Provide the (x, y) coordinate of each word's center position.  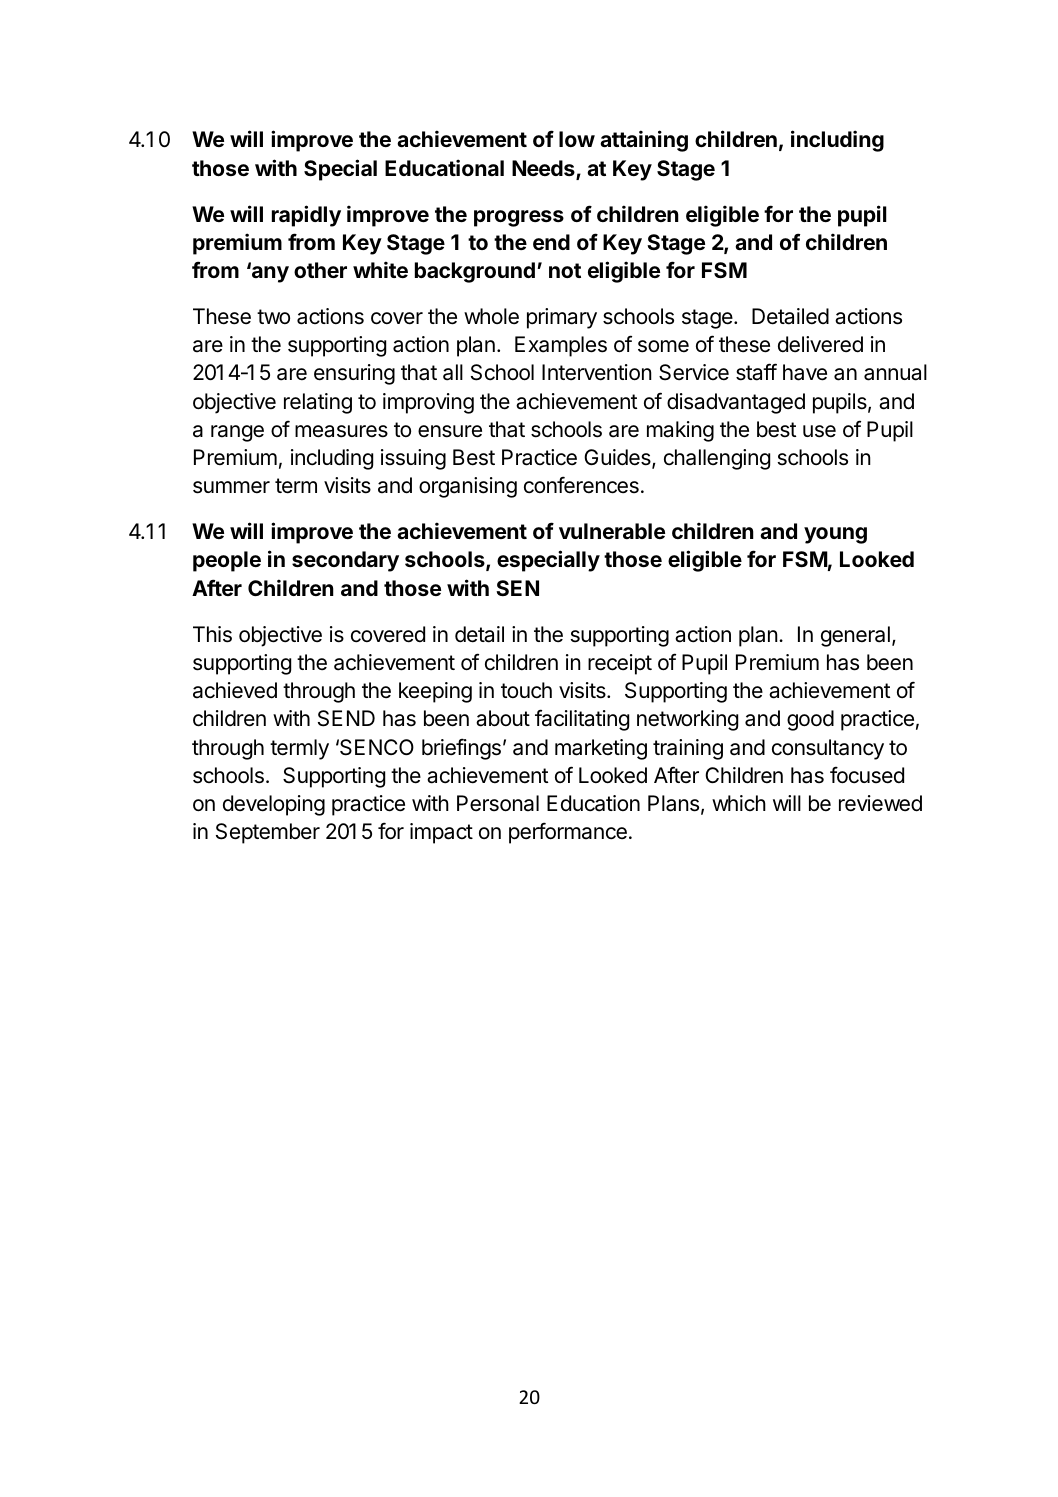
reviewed (880, 803)
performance (568, 833)
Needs (544, 169)
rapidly (306, 216)
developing (274, 805)
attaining (644, 141)
